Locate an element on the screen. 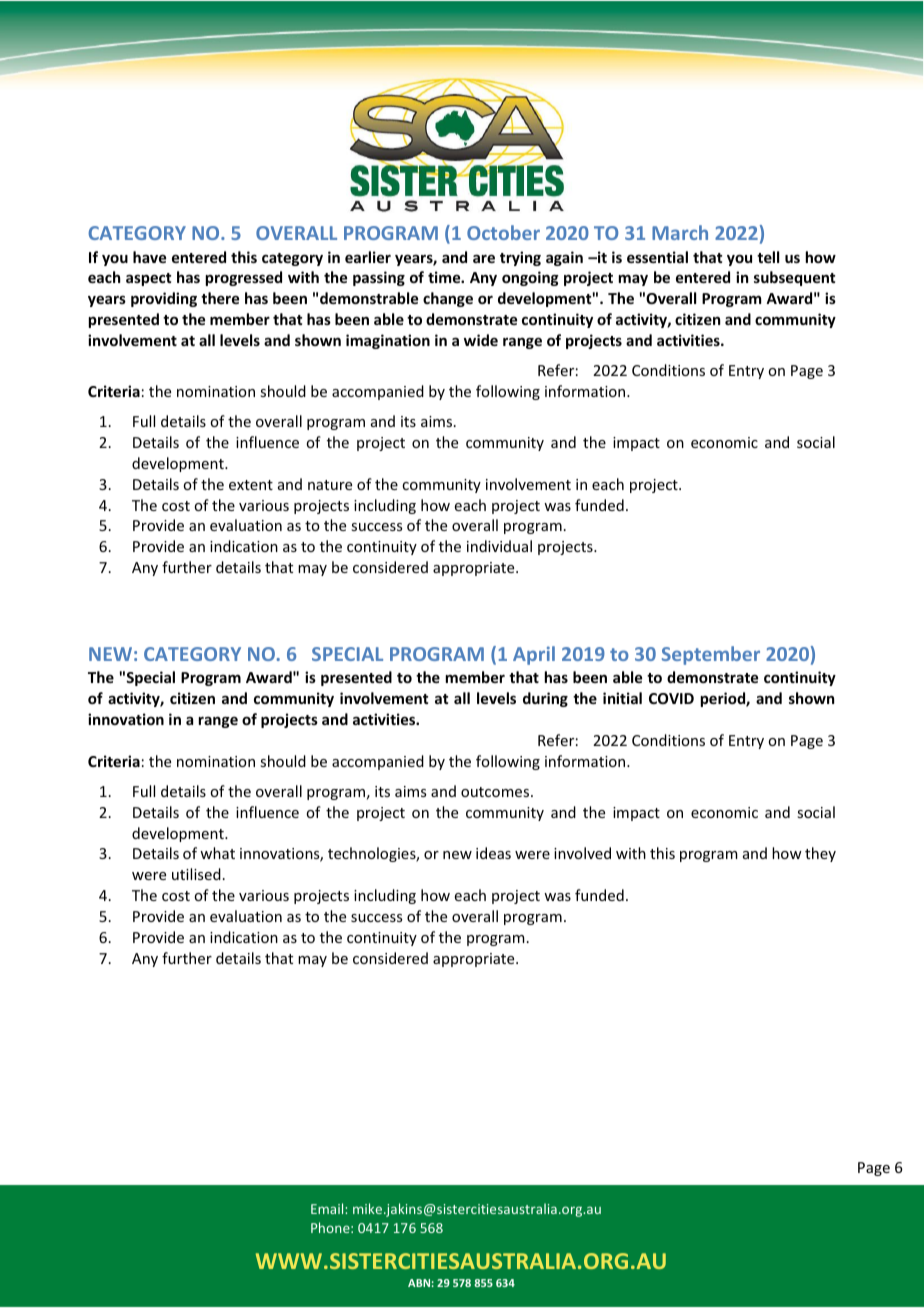 The width and height of the screenshot is (924, 1308). are is located at coordinates (484, 258).
